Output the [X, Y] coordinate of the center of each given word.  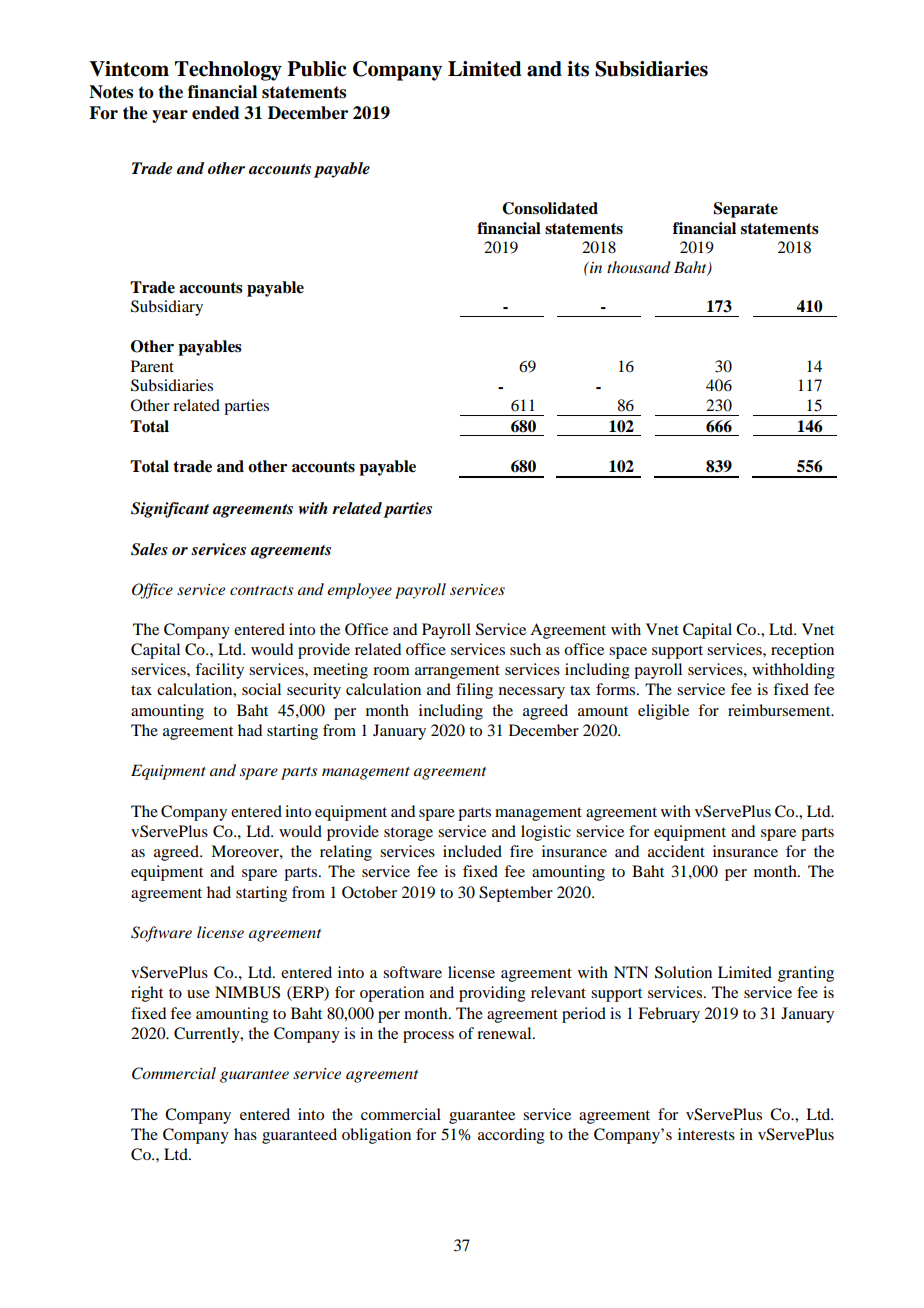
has [245, 1134]
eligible [663, 712]
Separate [746, 210]
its [578, 69]
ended [216, 113]
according [511, 1136]
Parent [152, 366]
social [261, 689]
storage [408, 834]
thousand [639, 267]
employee [359, 591]
